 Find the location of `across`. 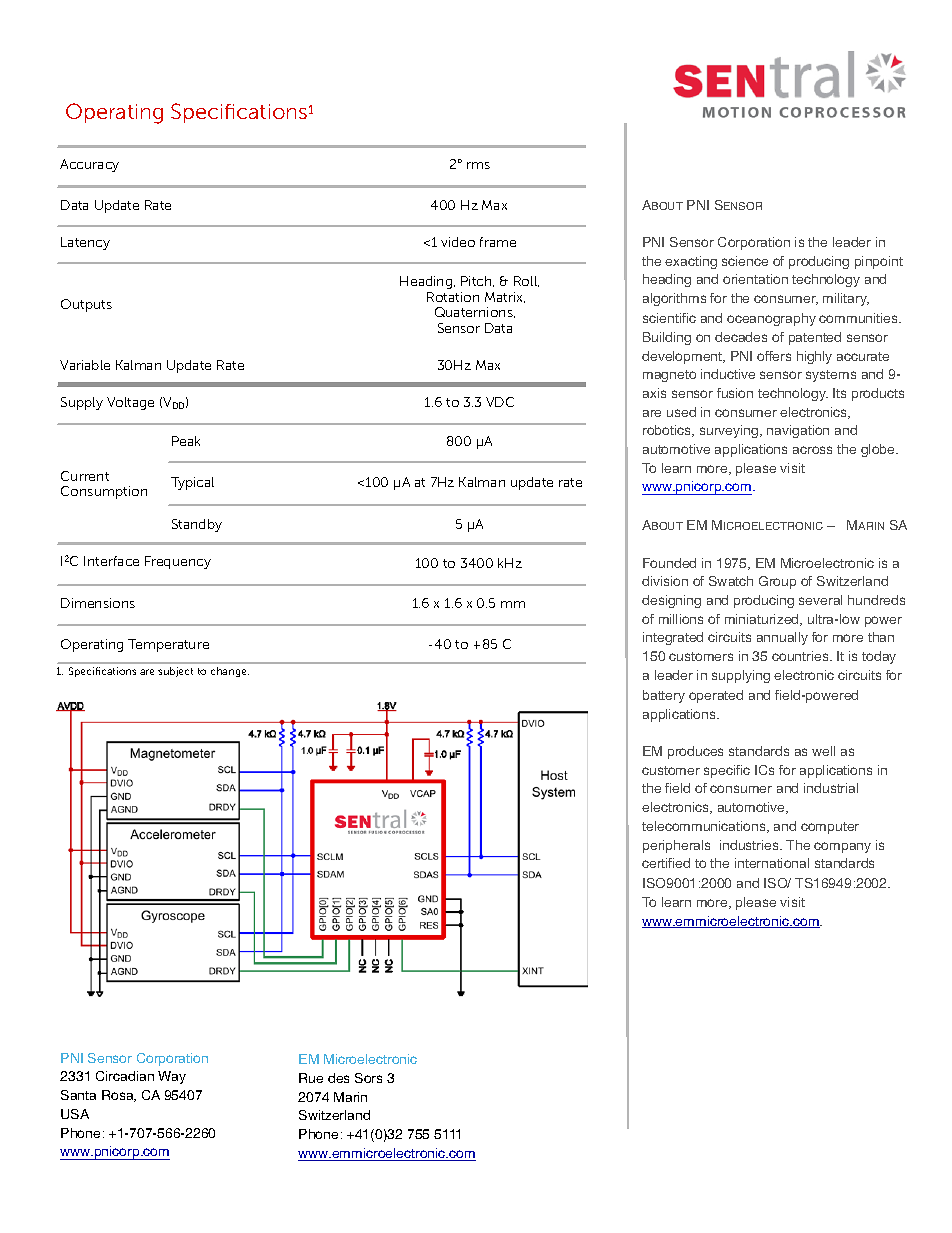

across is located at coordinates (812, 450).
